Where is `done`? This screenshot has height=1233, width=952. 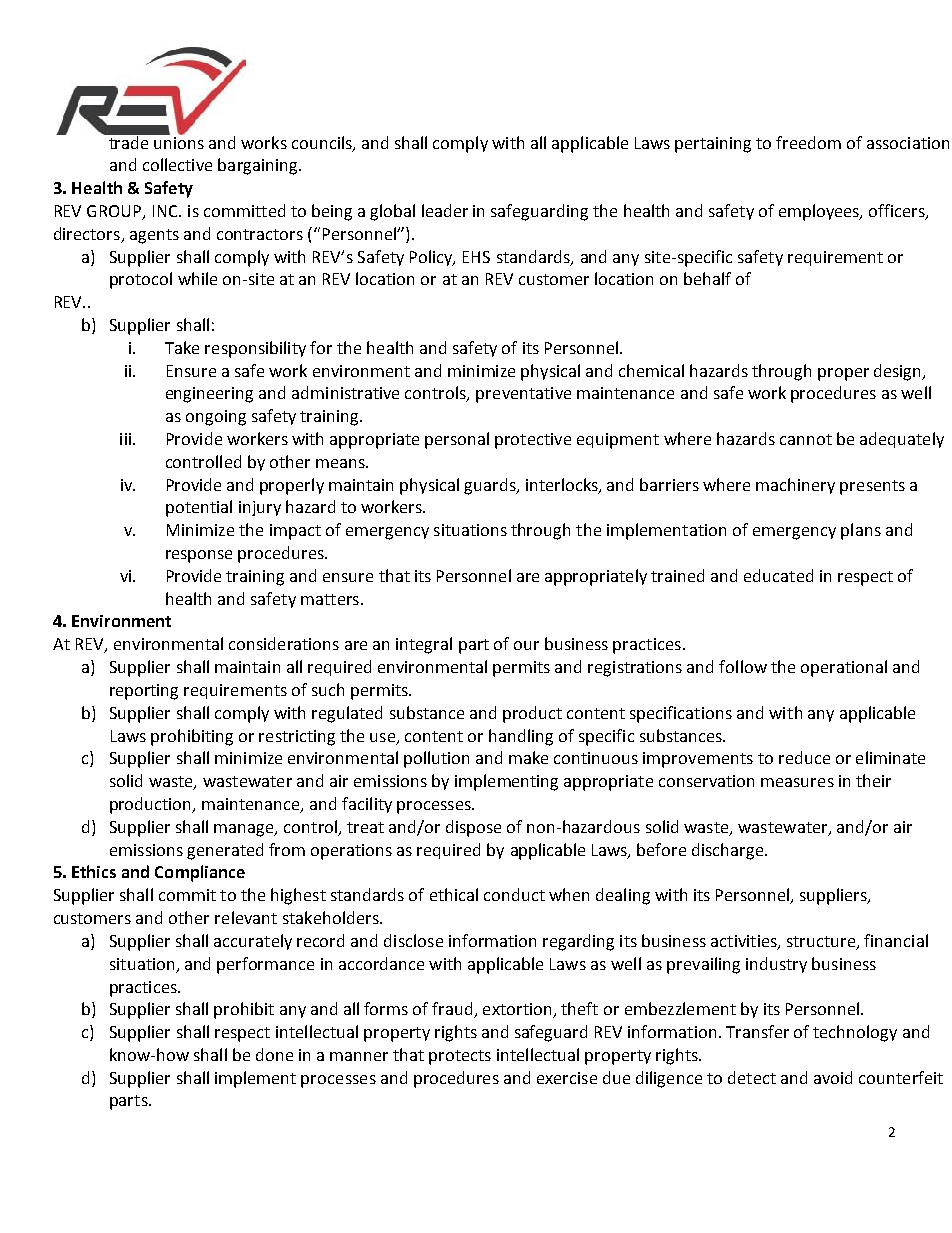 done is located at coordinates (274, 1054).
